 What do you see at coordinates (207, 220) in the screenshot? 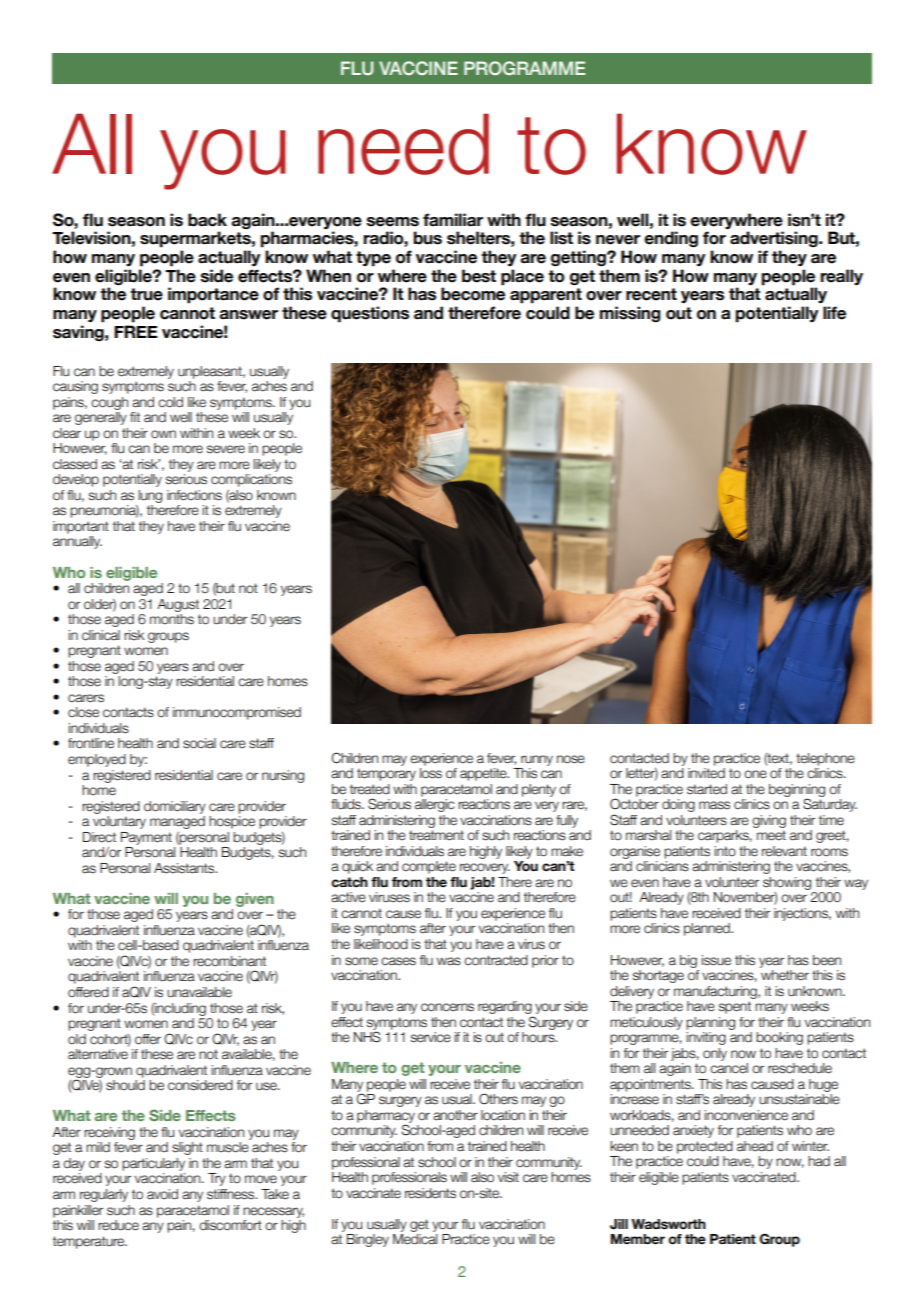
I see `back` at bounding box center [207, 220].
